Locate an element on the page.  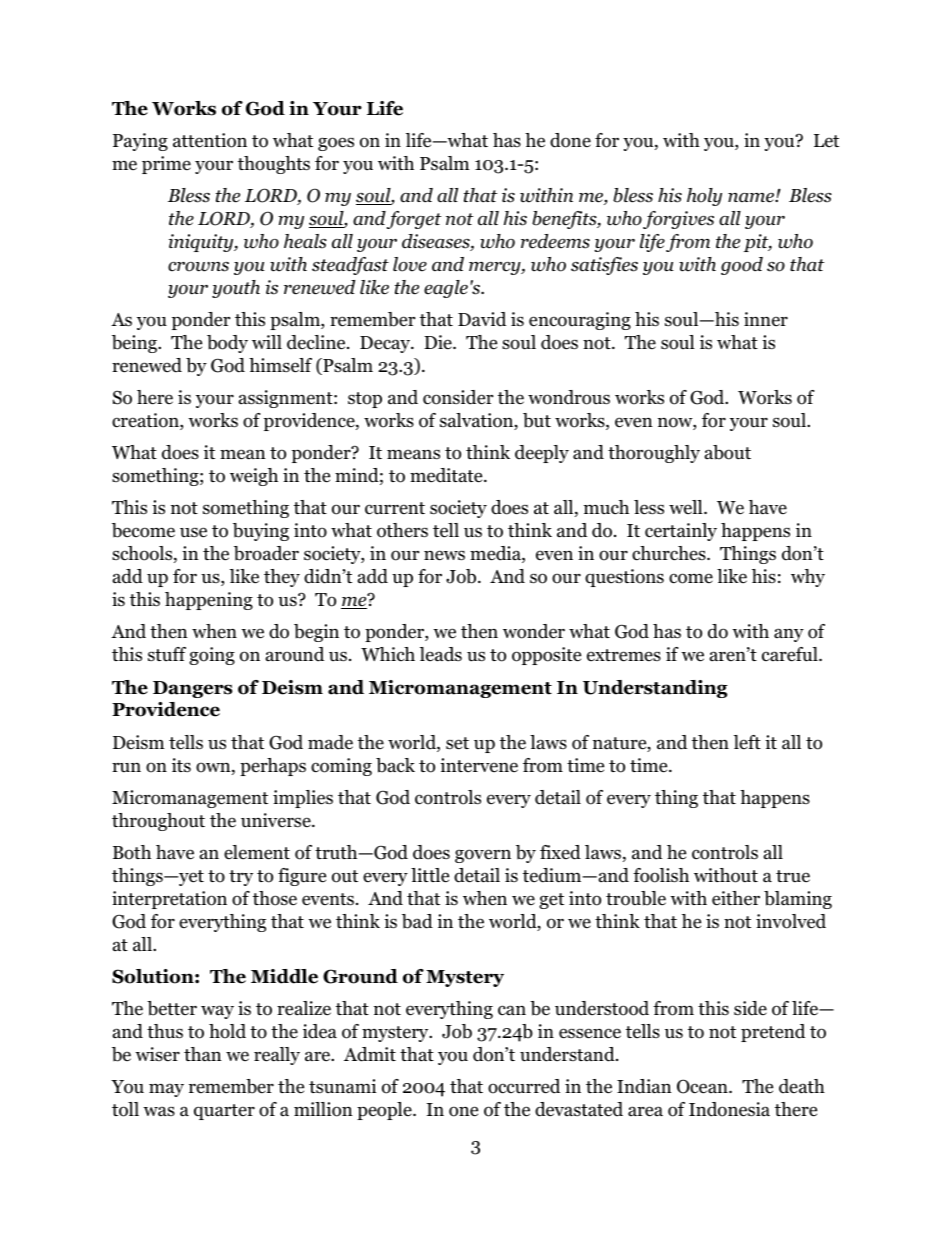
forget is located at coordinates (414, 220).
